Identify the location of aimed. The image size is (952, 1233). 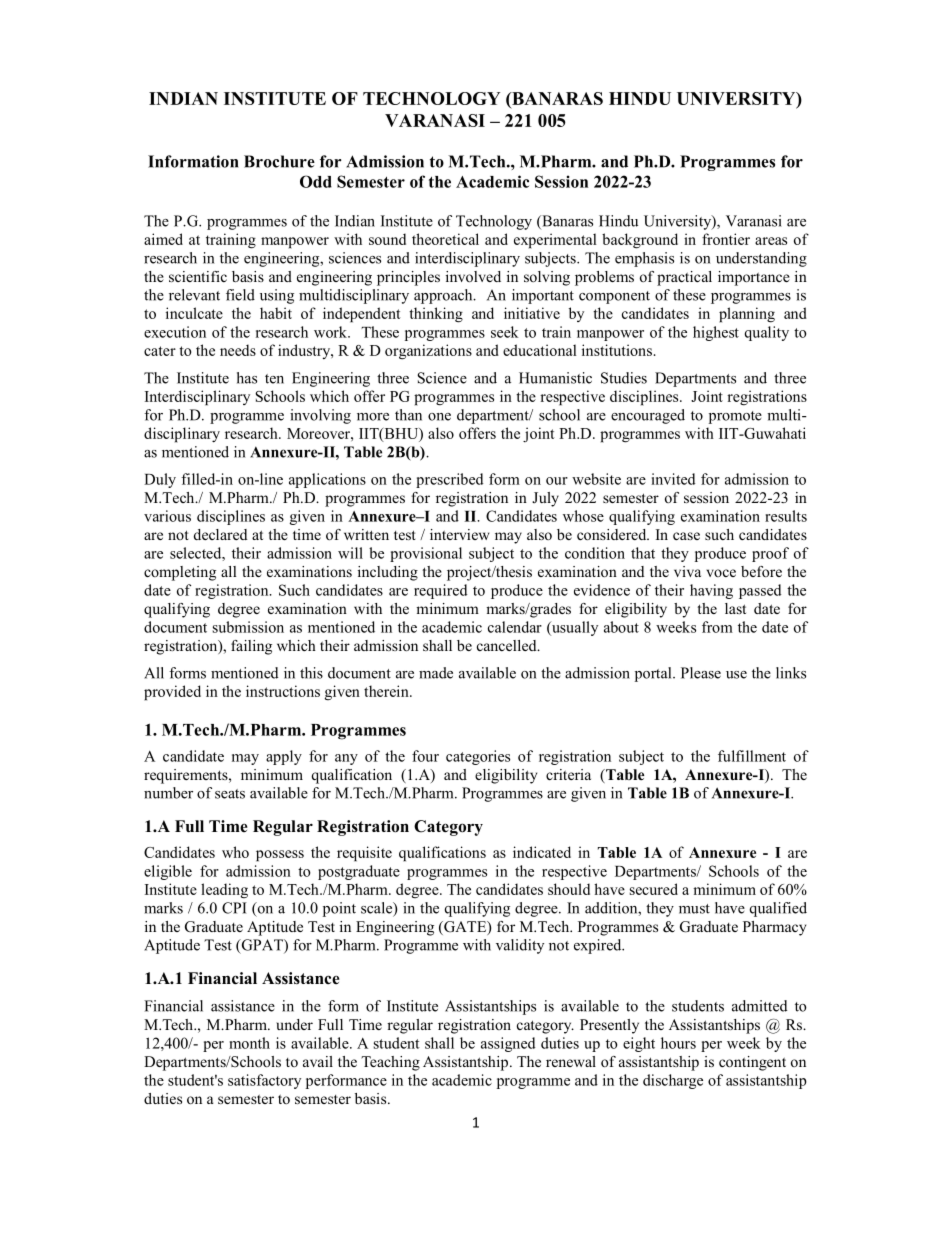
(163, 239).
